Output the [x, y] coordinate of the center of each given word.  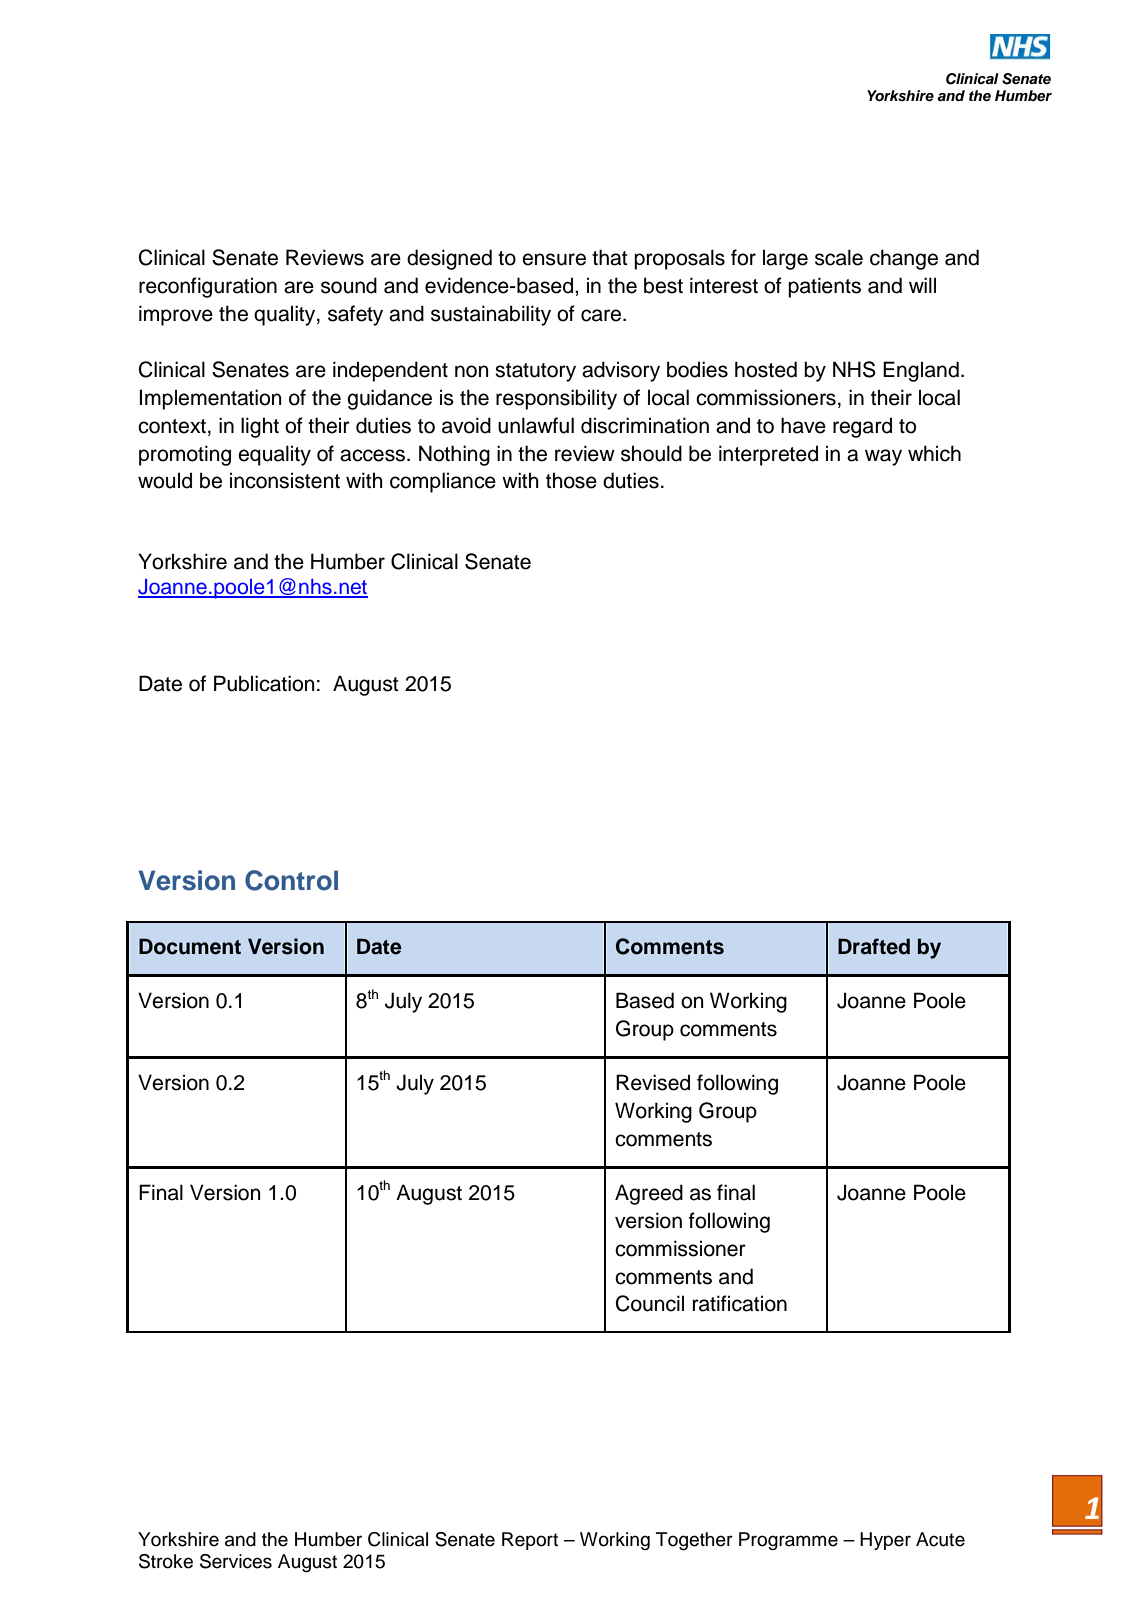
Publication [264, 683]
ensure [554, 259]
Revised [653, 1082]
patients [824, 287]
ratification [740, 1303]
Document [190, 946]
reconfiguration [208, 287]
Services [236, 1561]
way [883, 457]
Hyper [885, 1541]
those [571, 480]
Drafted [874, 946]
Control [291, 880]
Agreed [649, 1194]
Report [530, 1541]
